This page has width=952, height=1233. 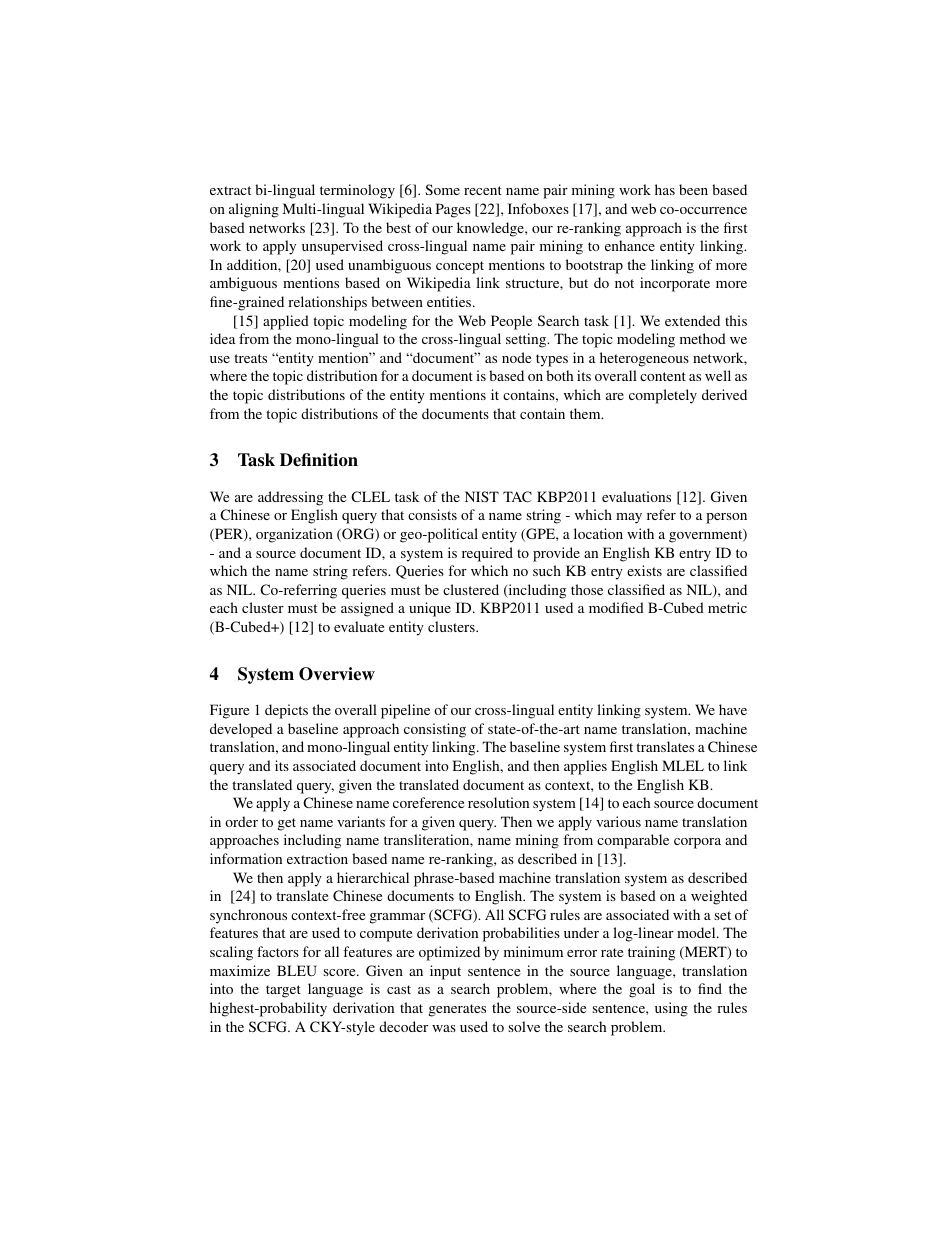 I want to click on Pages, so click(x=453, y=210).
